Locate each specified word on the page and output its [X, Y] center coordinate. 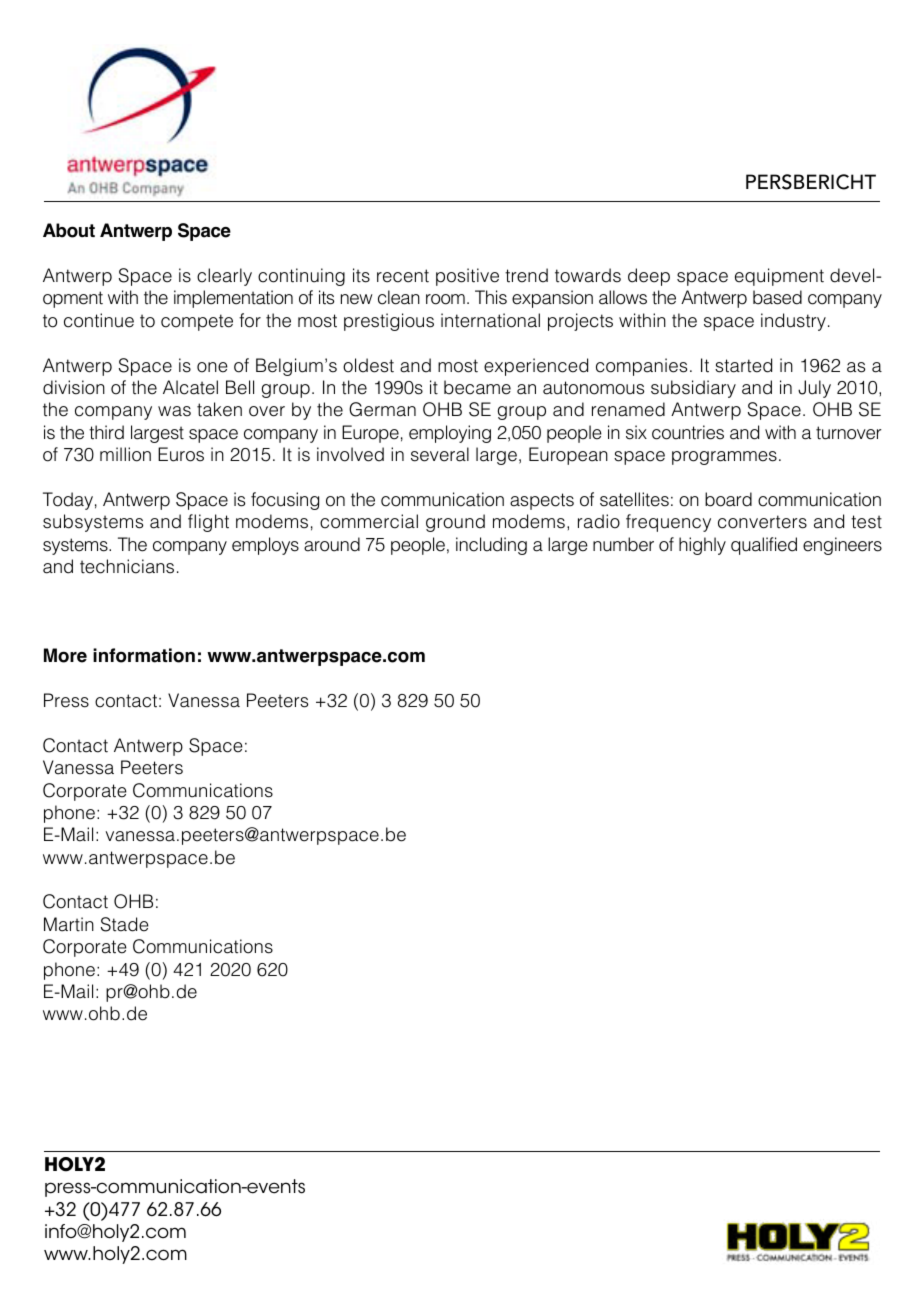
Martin [69, 924]
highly [702, 546]
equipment [779, 277]
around [332, 544]
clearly [224, 277]
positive [467, 277]
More [65, 655]
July [814, 389]
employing [450, 434]
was [174, 411]
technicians [127, 566]
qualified [764, 546]
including [491, 546]
